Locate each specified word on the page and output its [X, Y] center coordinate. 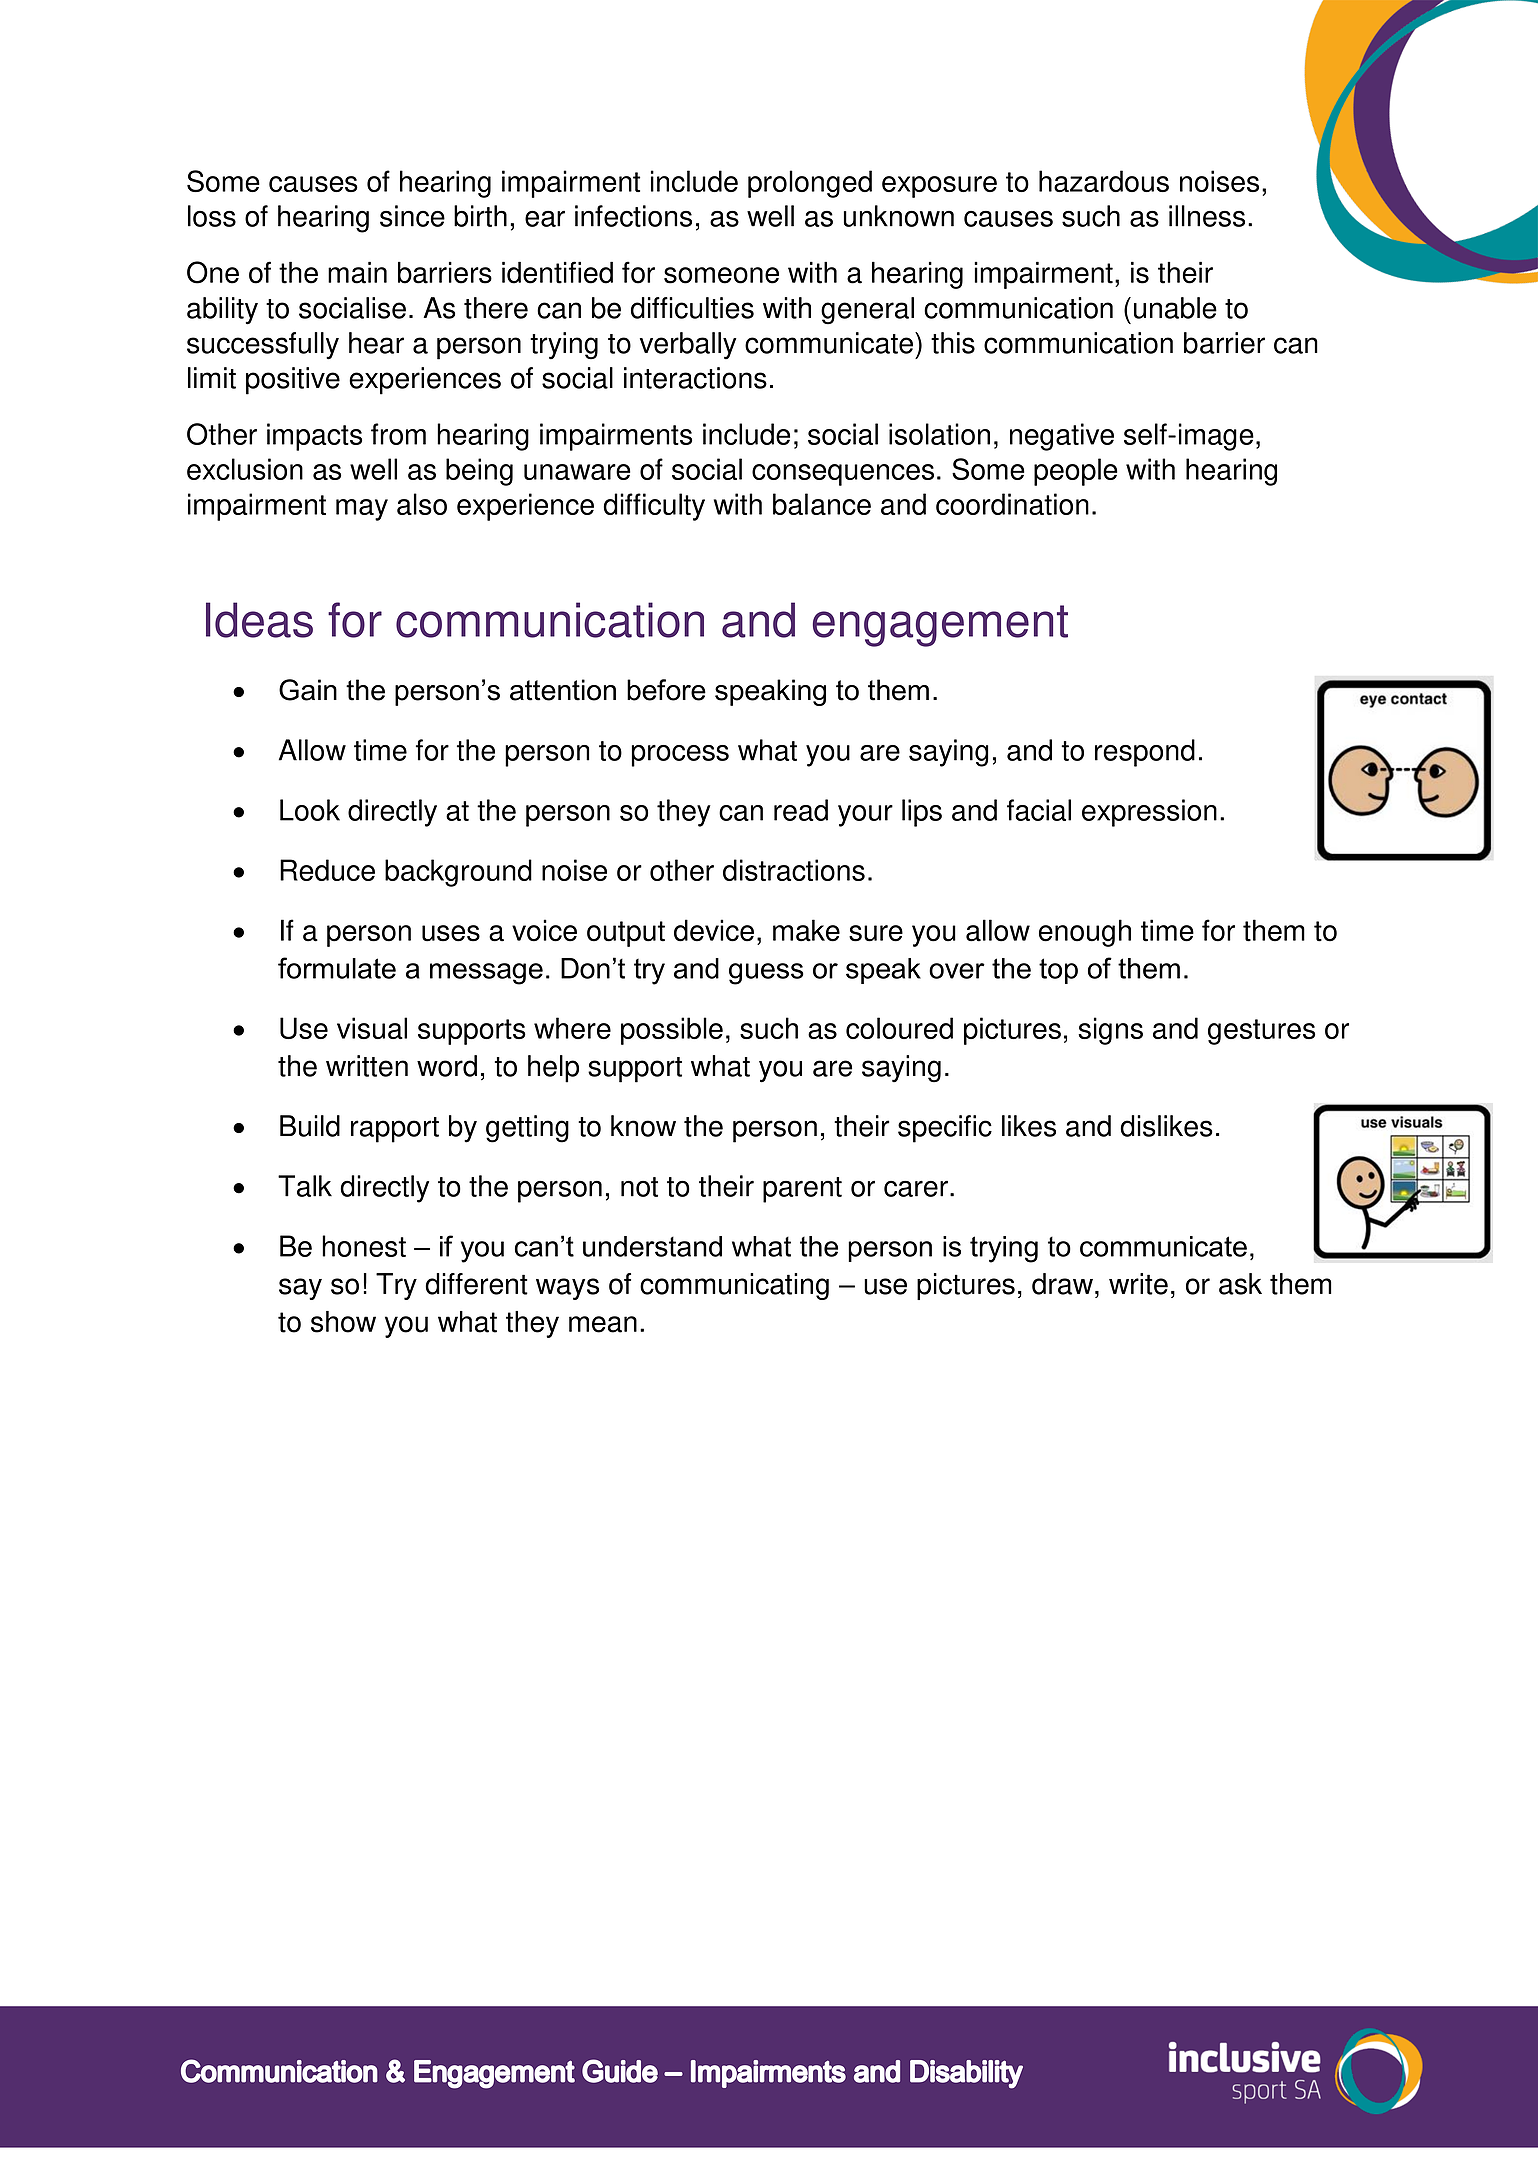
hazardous [1104, 181]
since [412, 216]
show [343, 1322]
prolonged [810, 184]
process [680, 756]
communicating [734, 1286]
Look [310, 810]
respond [1145, 753]
